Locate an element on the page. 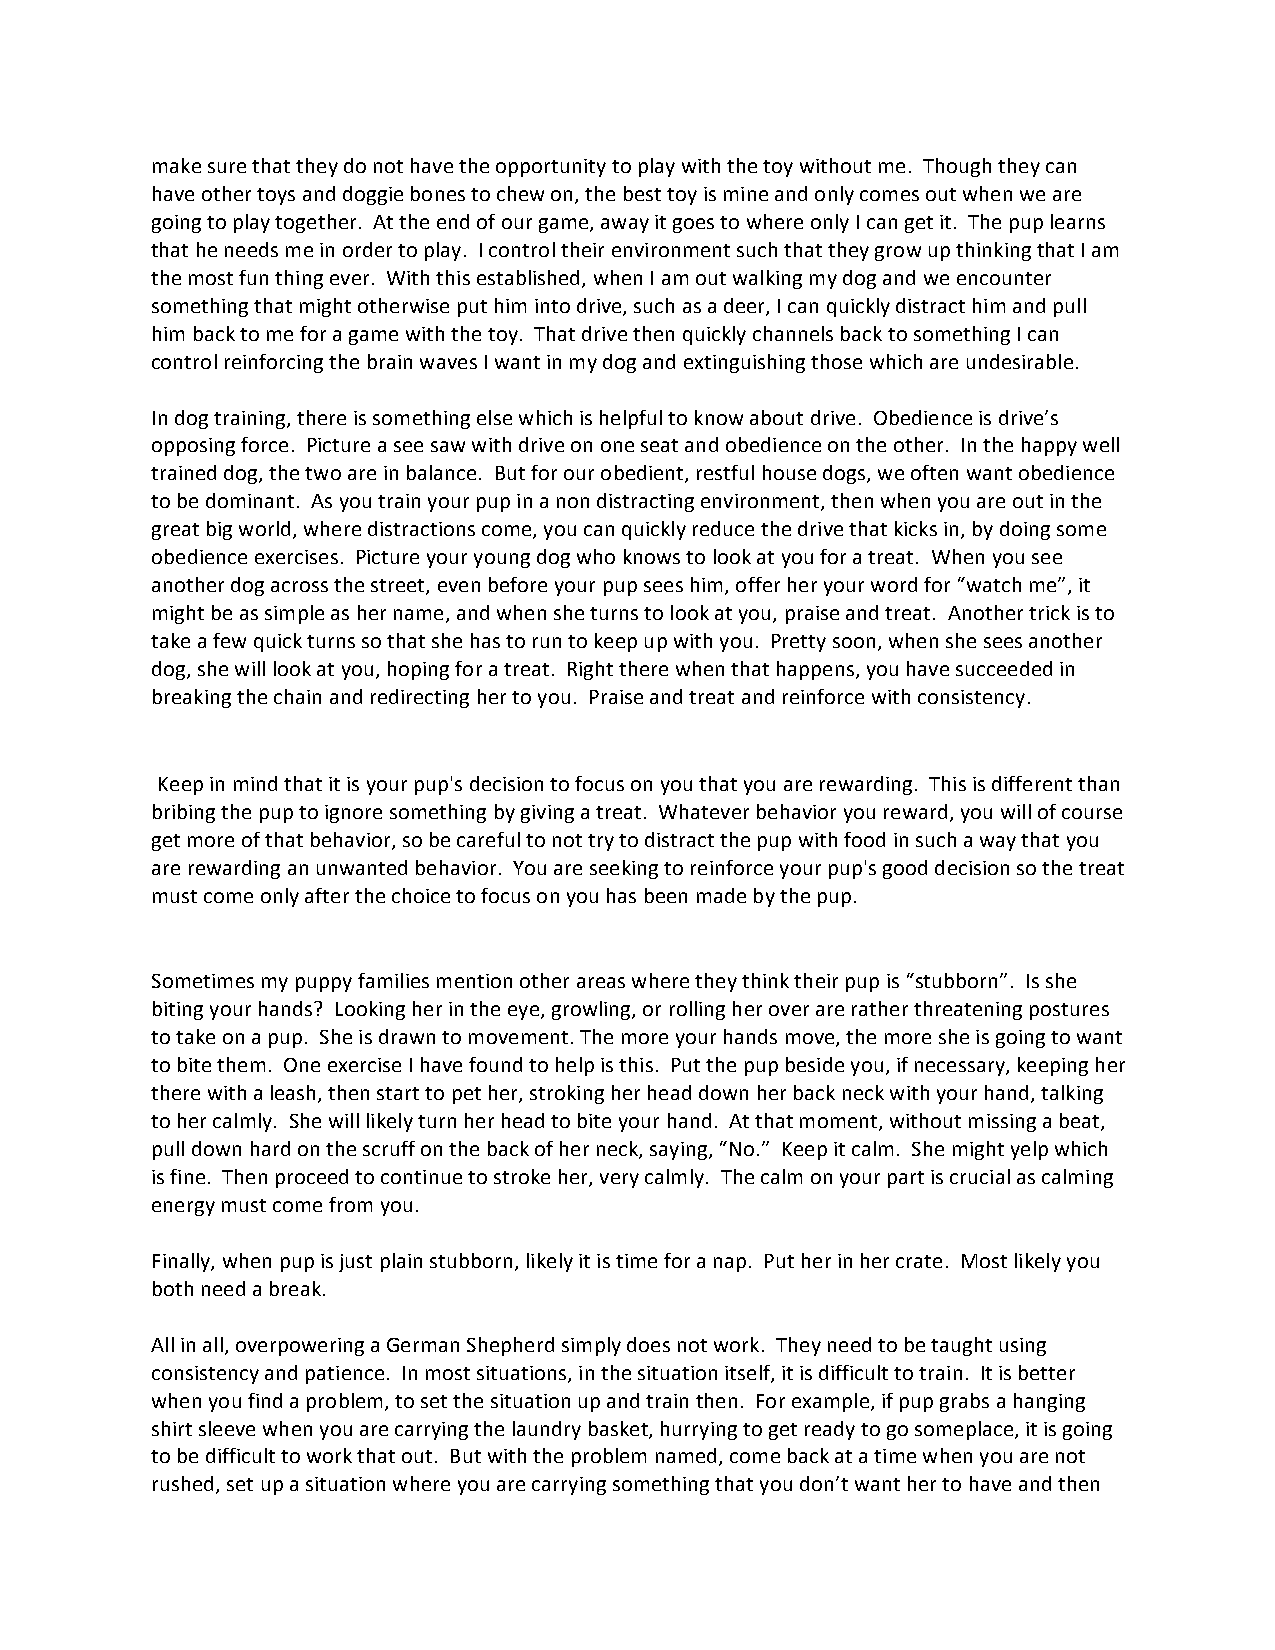 The image size is (1275, 1650). Right is located at coordinates (590, 670).
